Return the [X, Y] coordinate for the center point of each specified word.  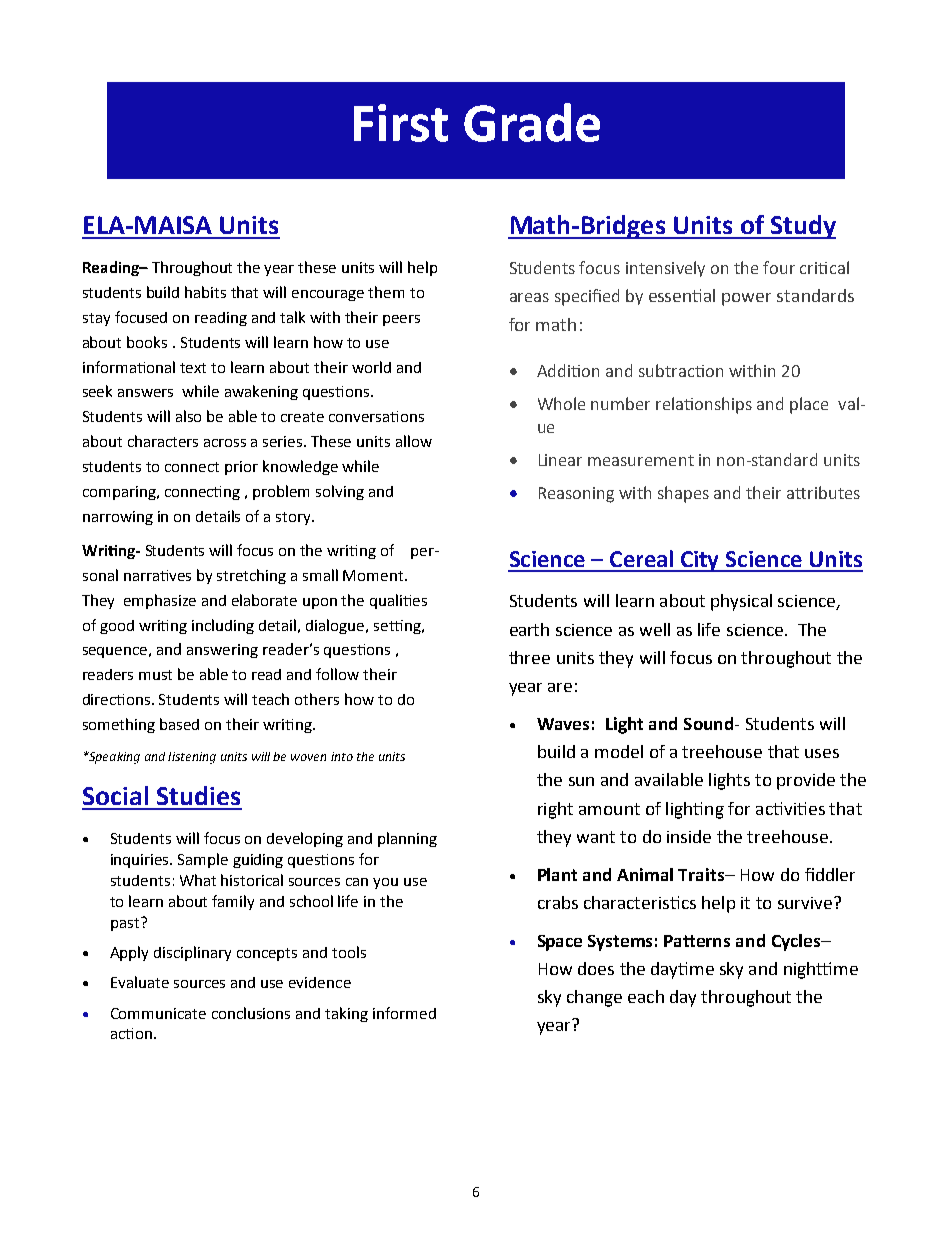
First [401, 123]
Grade [532, 122]
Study [802, 227]
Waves [563, 724]
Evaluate [140, 982]
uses [822, 753]
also [188, 416]
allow [414, 441]
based [179, 724]
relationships [704, 405]
